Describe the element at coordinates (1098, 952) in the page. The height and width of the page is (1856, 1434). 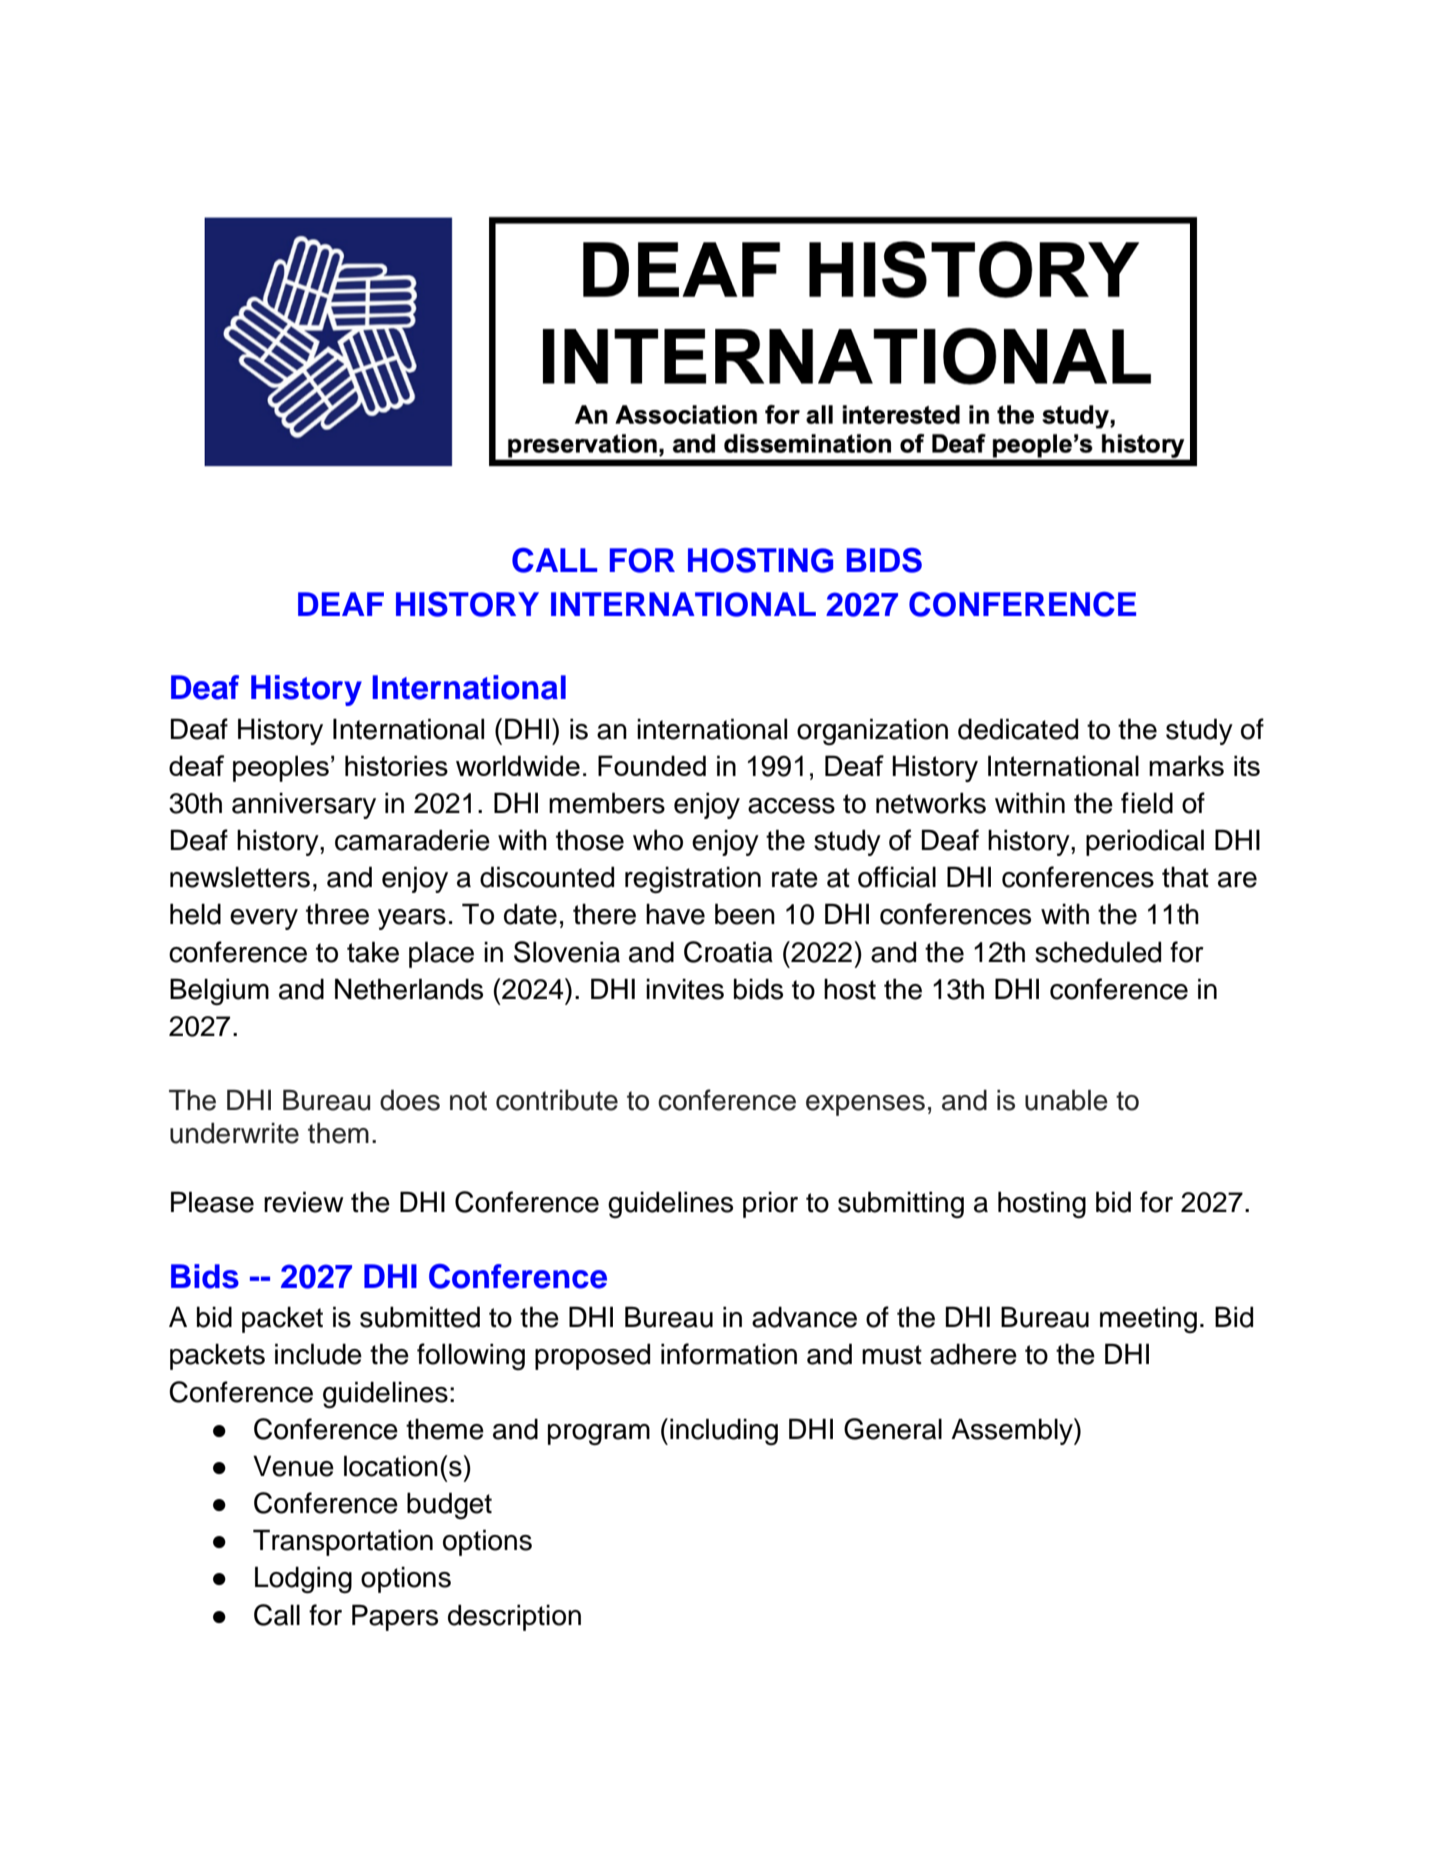
I see `scheduled` at that location.
